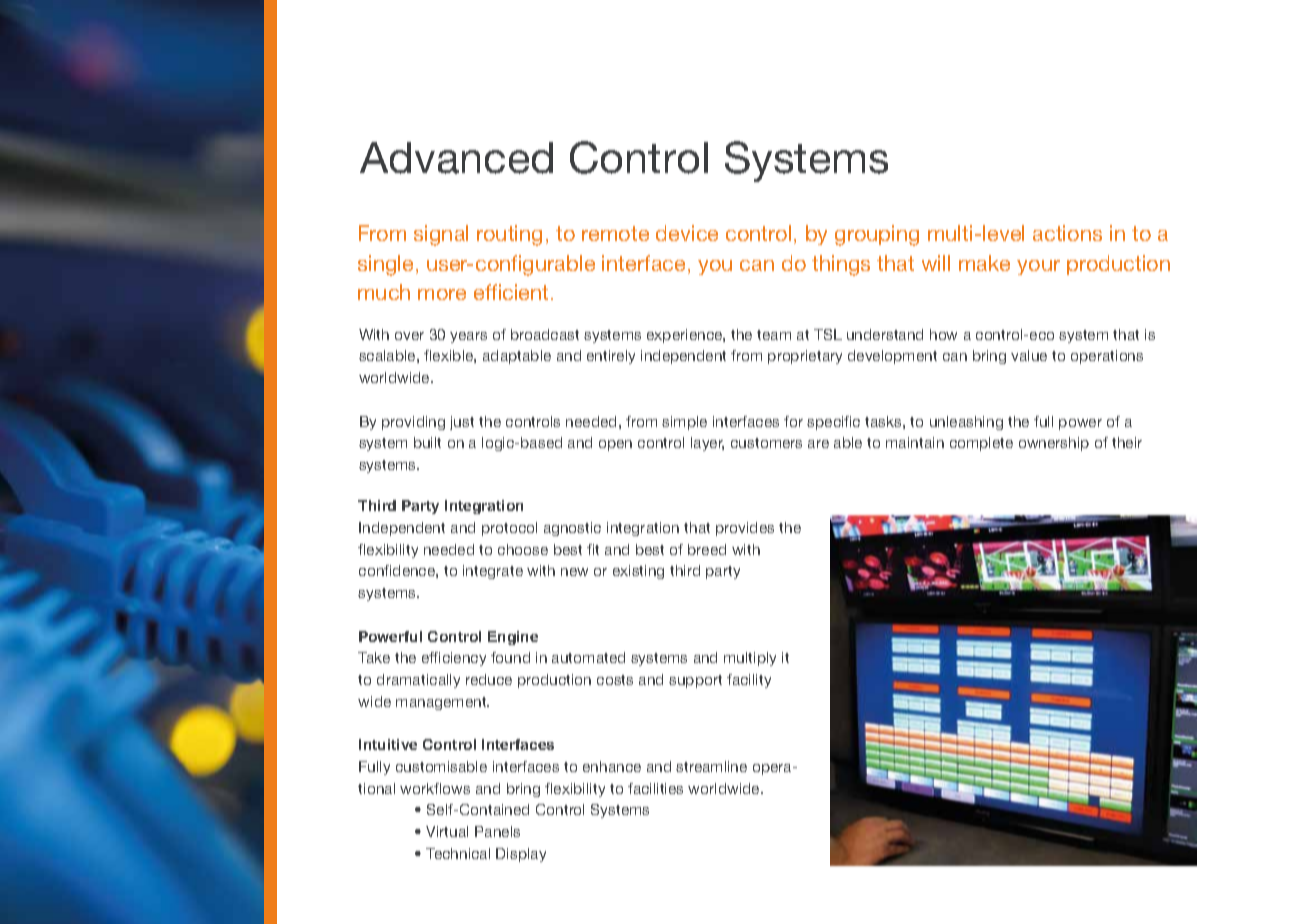  I want to click on Virtual, so click(447, 831).
